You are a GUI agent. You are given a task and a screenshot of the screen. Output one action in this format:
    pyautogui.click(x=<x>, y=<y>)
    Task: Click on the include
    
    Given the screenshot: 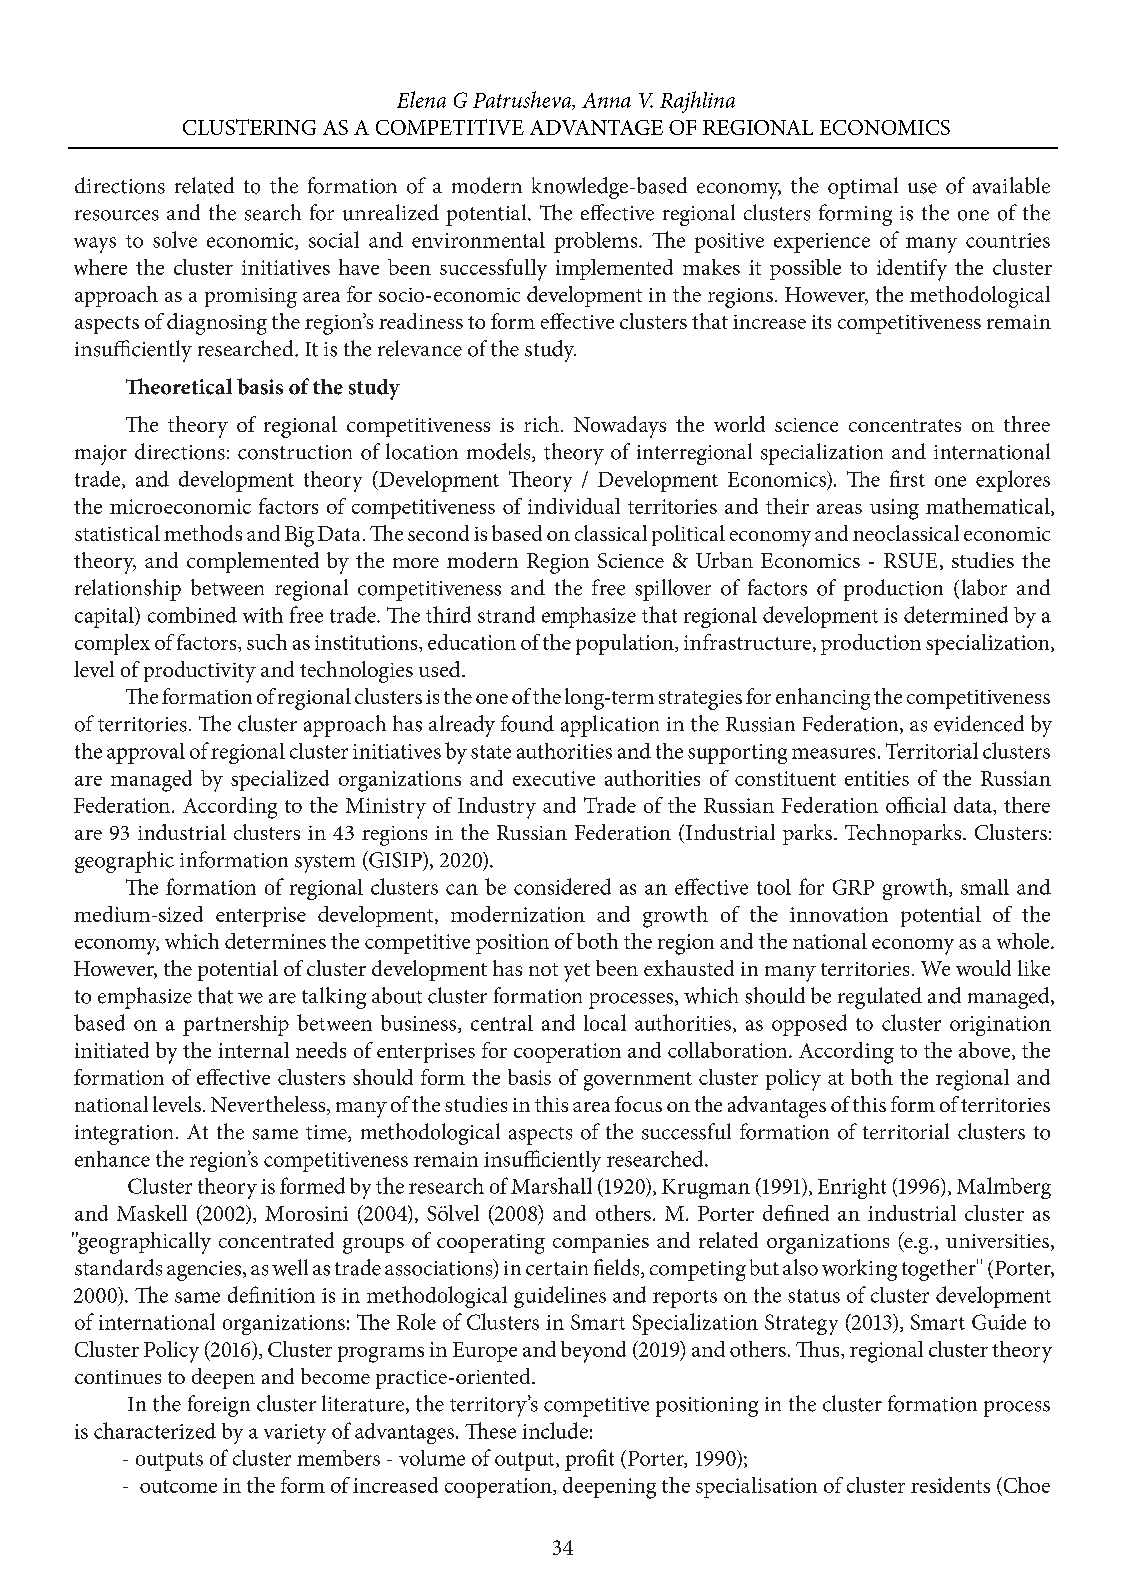 What is the action you would take?
    pyautogui.click(x=555, y=1430)
